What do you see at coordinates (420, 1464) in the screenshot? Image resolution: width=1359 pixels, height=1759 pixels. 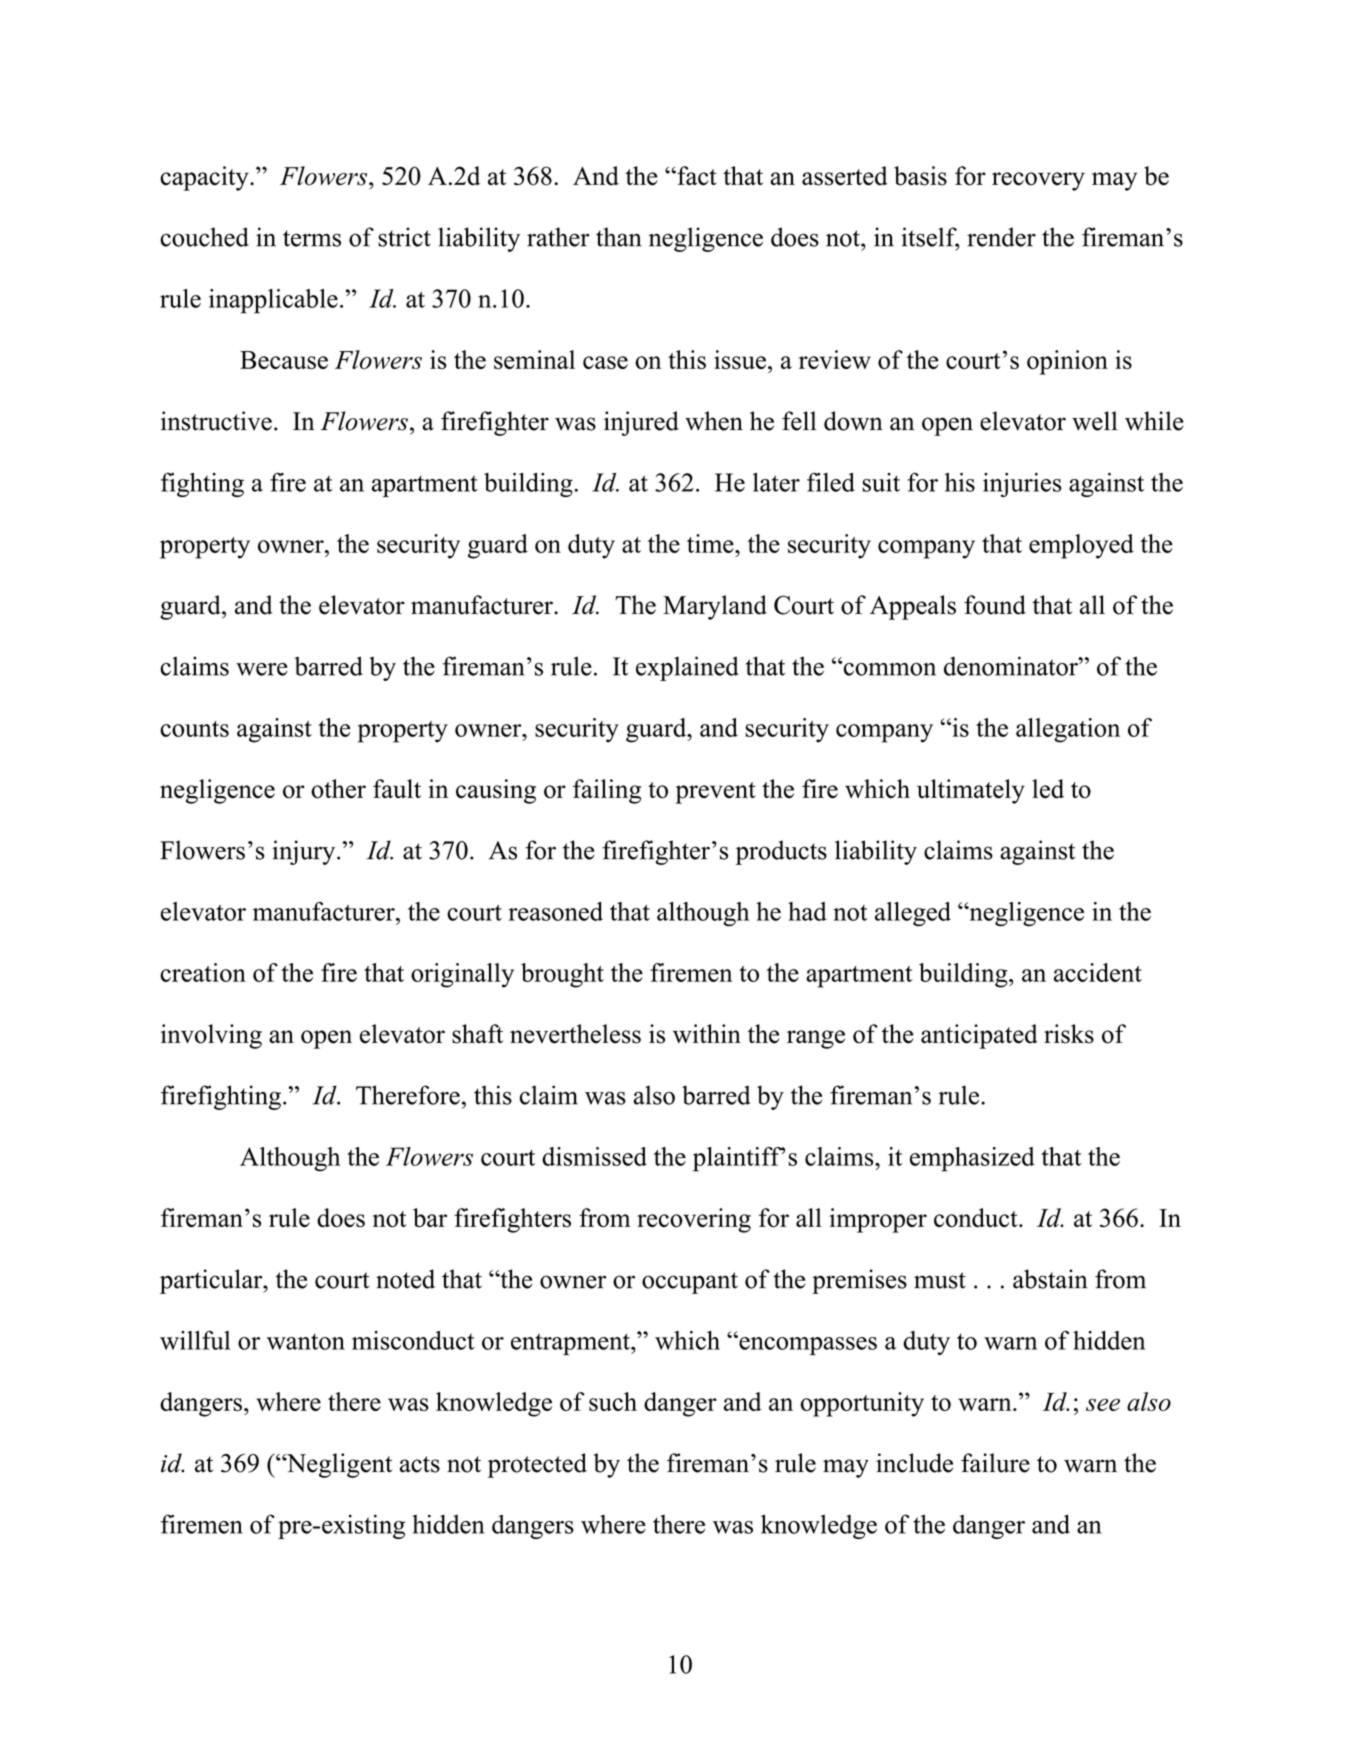 I see `acts` at bounding box center [420, 1464].
